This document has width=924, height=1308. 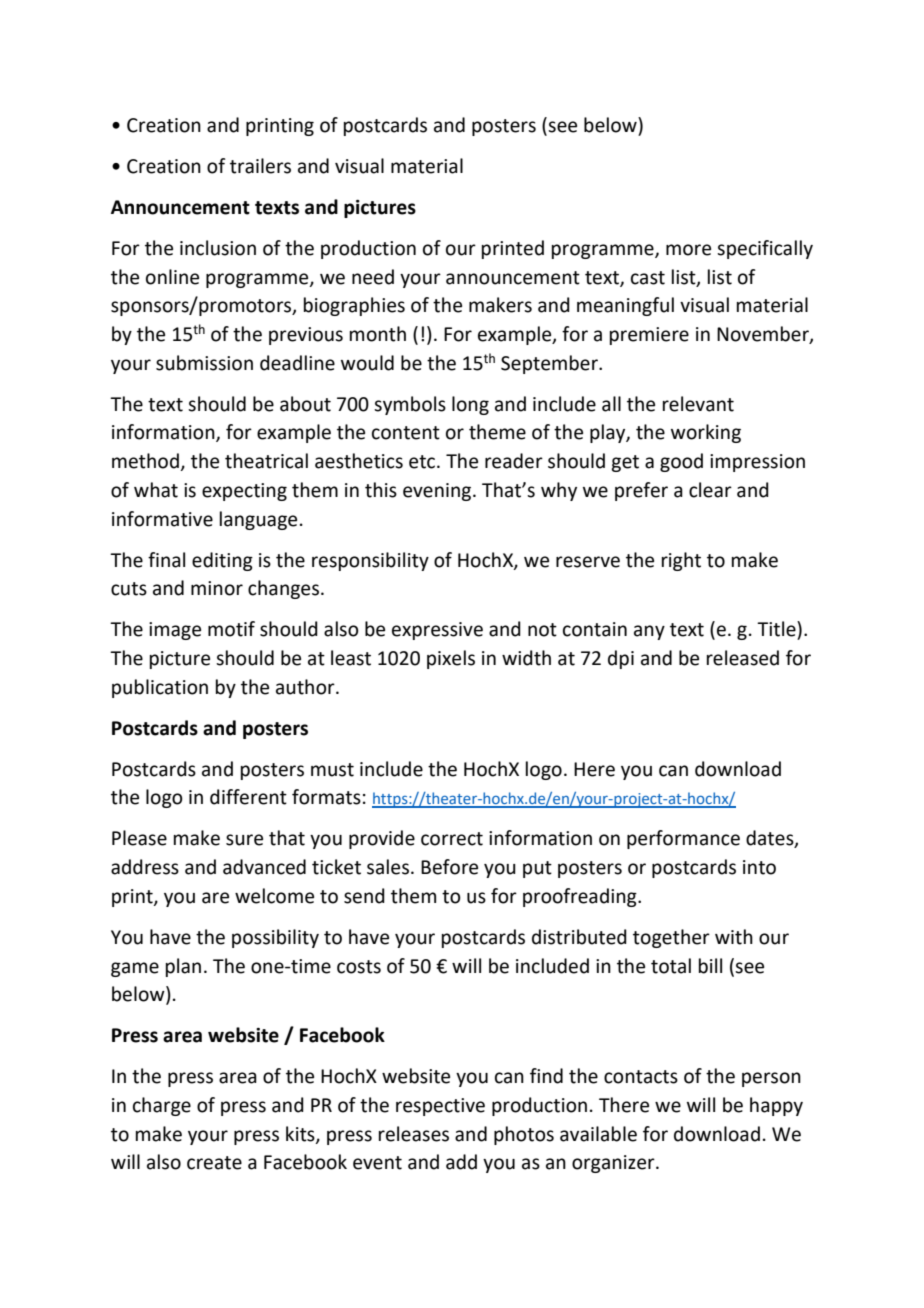 What do you see at coordinates (214, 1163) in the document?
I see `create` at bounding box center [214, 1163].
